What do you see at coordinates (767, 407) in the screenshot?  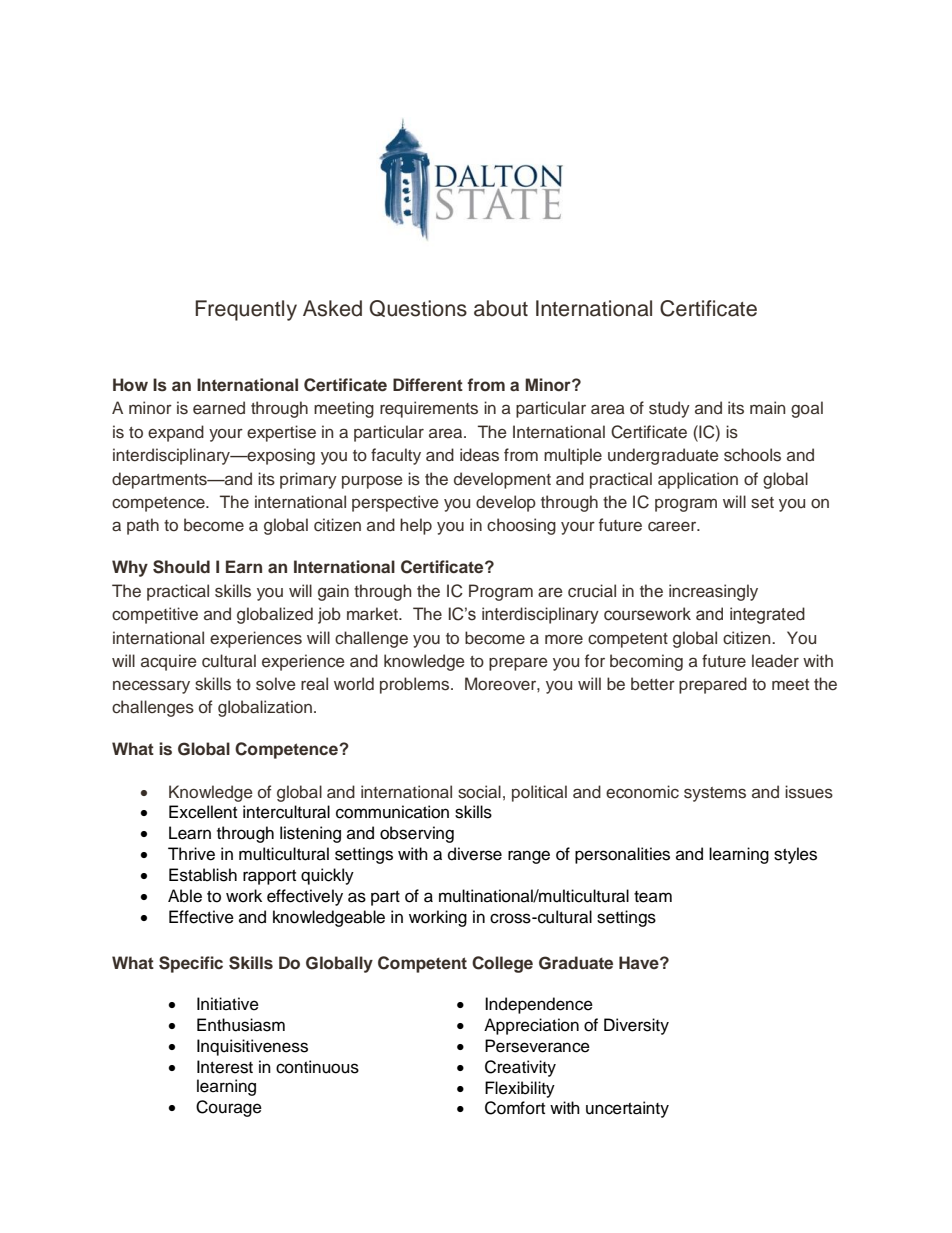 I see `main` at bounding box center [767, 407].
